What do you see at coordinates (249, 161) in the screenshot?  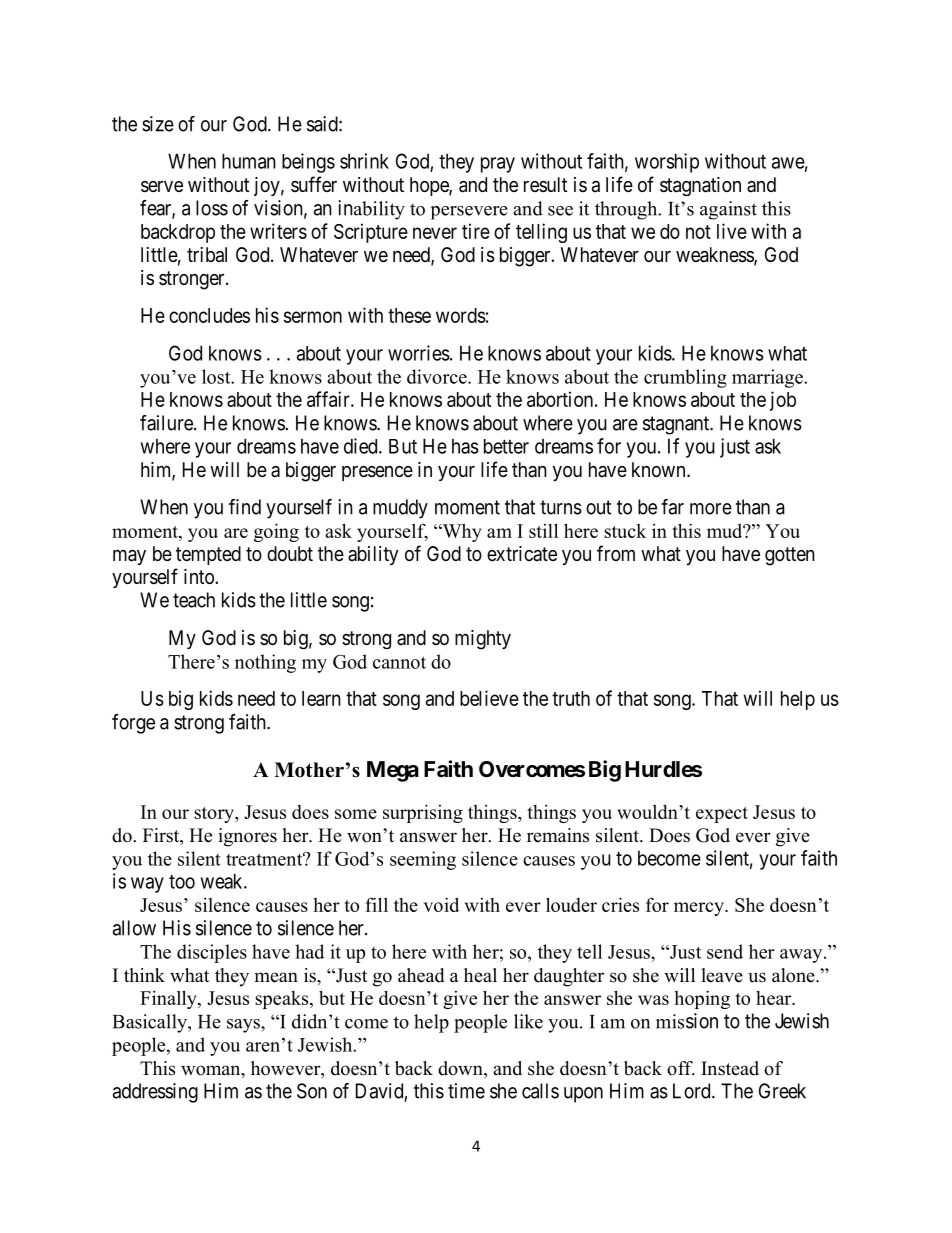 I see `human` at bounding box center [249, 161].
